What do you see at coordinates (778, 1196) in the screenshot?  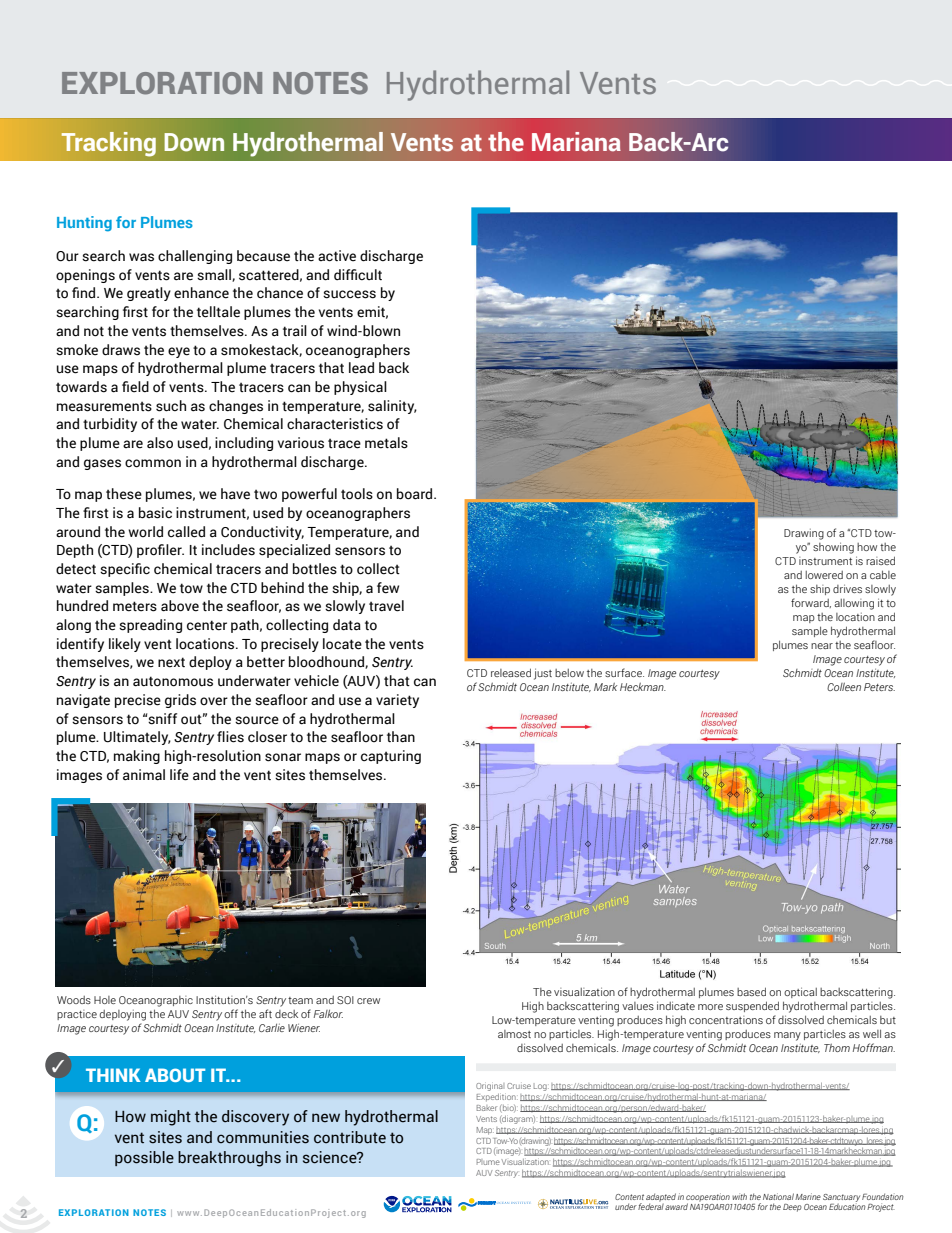 I see `National` at bounding box center [778, 1196].
